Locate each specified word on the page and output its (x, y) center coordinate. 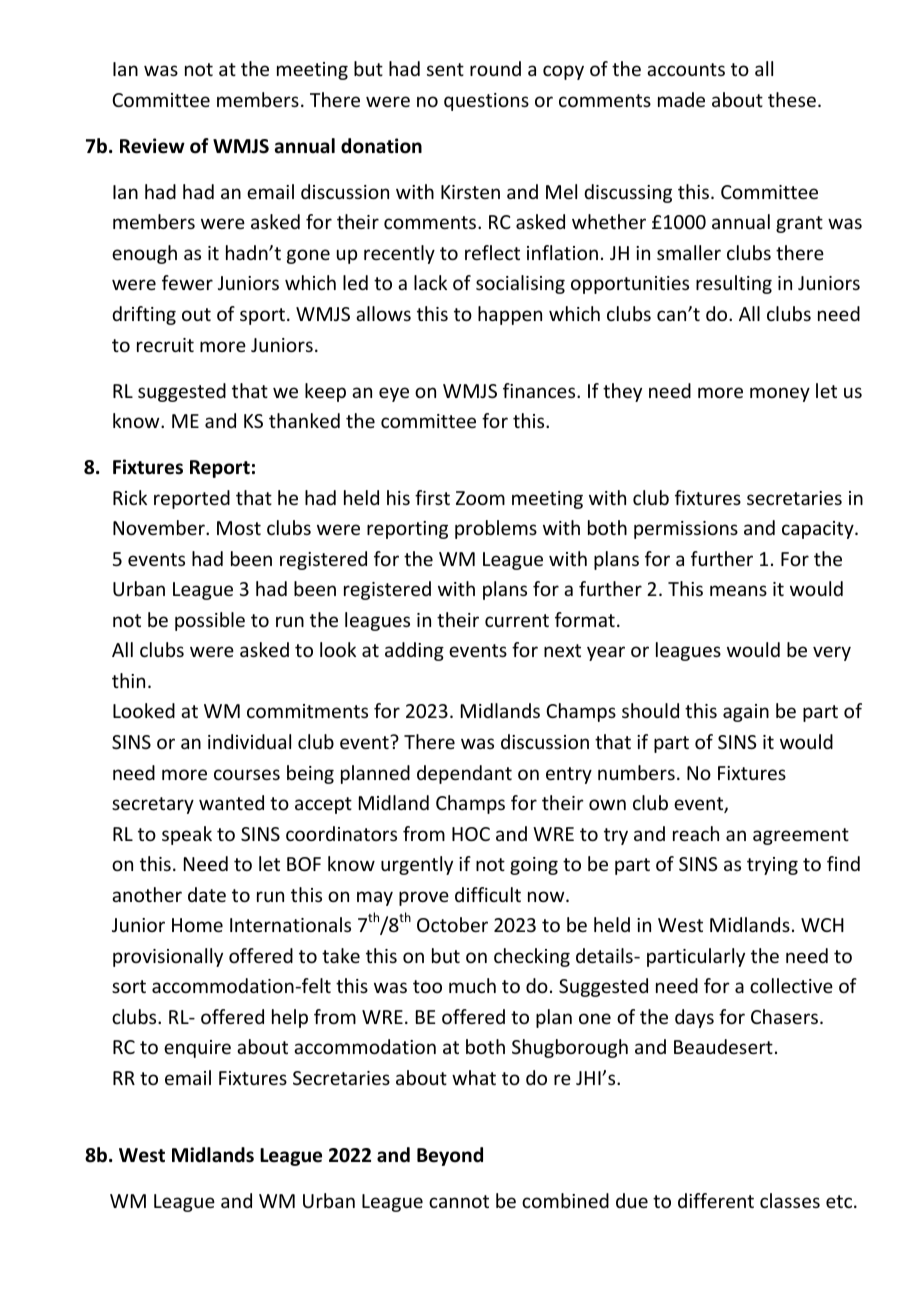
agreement (801, 836)
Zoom (480, 498)
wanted (231, 802)
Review (152, 146)
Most (239, 528)
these (792, 99)
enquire (197, 1049)
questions (486, 102)
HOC (471, 834)
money (780, 394)
